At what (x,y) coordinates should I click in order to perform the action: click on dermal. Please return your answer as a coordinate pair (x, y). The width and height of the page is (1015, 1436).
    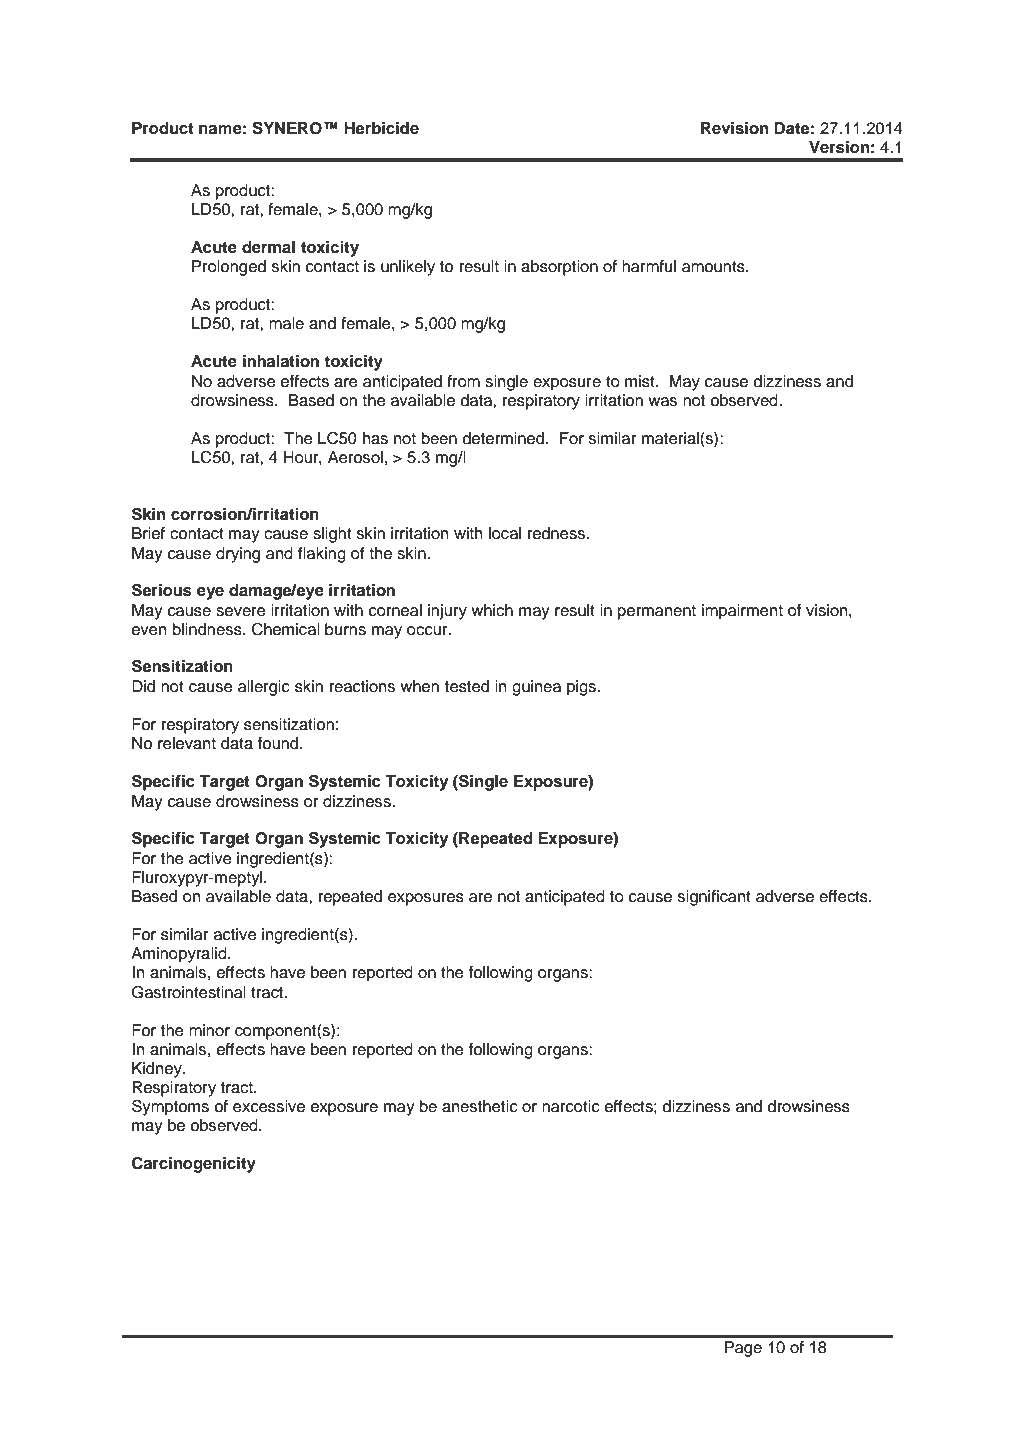
    Looking at the image, I should click on (268, 247).
